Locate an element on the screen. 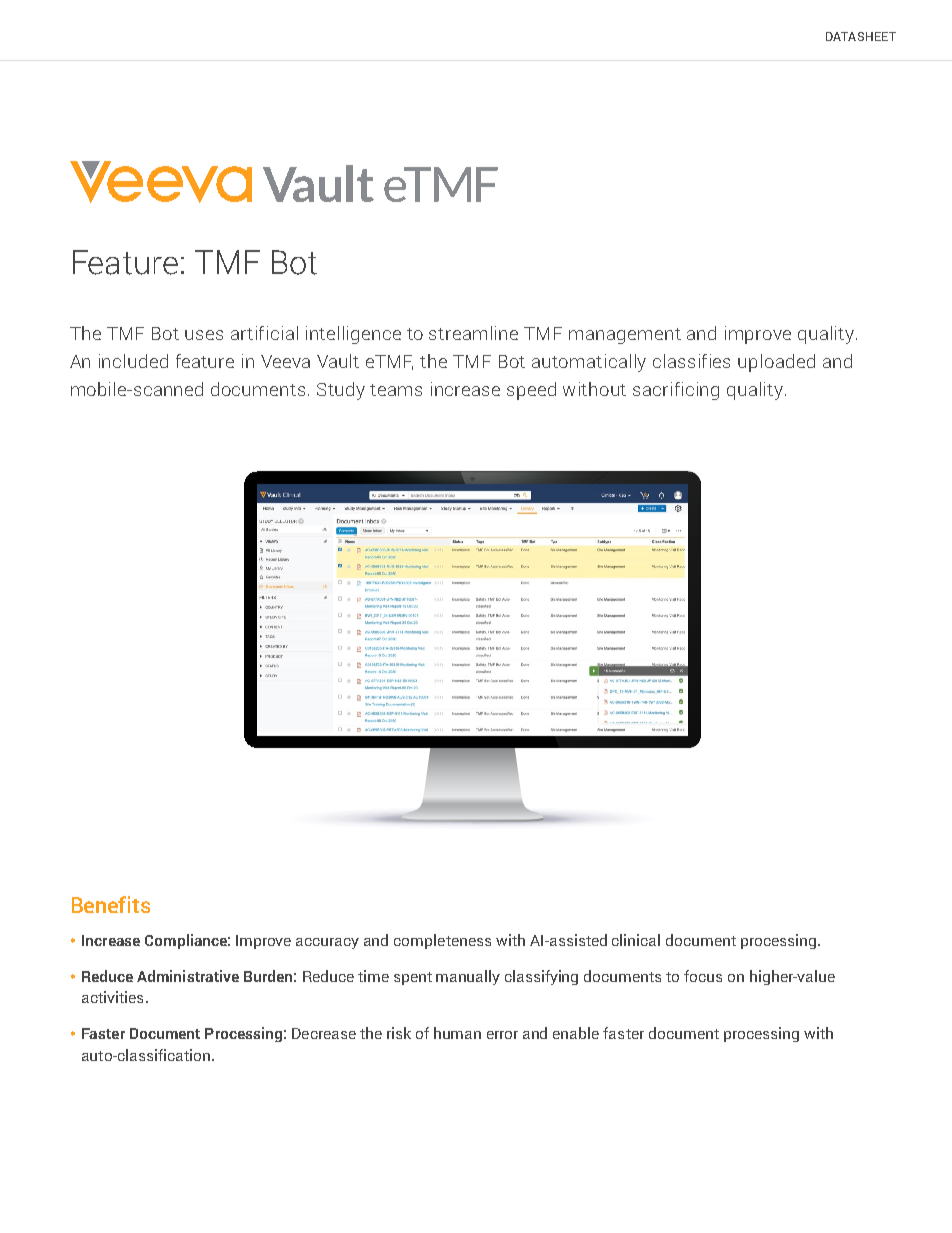 Image resolution: width=952 pixels, height=1233 pixels. speed is located at coordinates (531, 391).
